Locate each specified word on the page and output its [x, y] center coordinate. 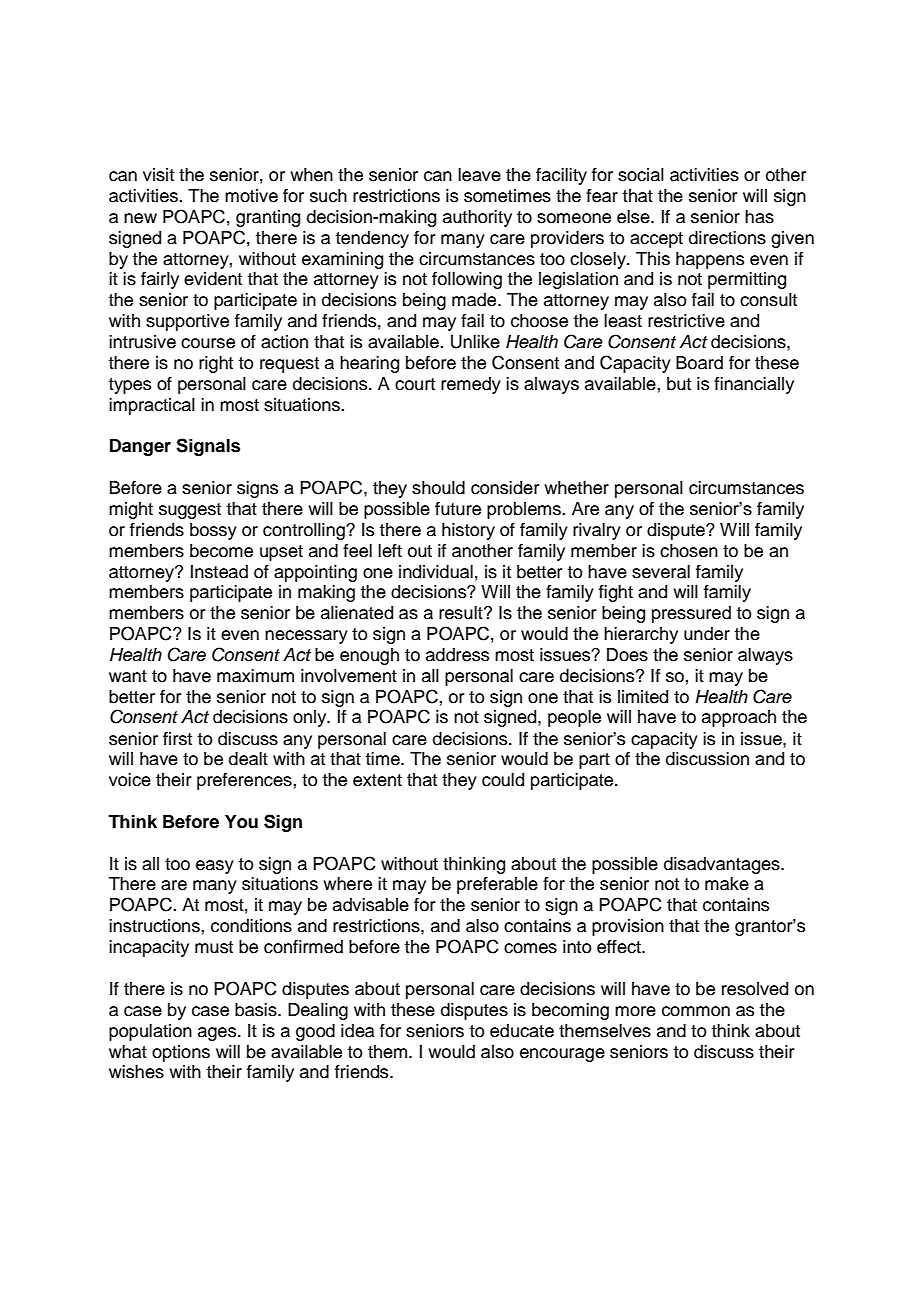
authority [477, 218]
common [696, 1011]
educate [522, 1031]
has [759, 217]
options [181, 1053]
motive [251, 196]
